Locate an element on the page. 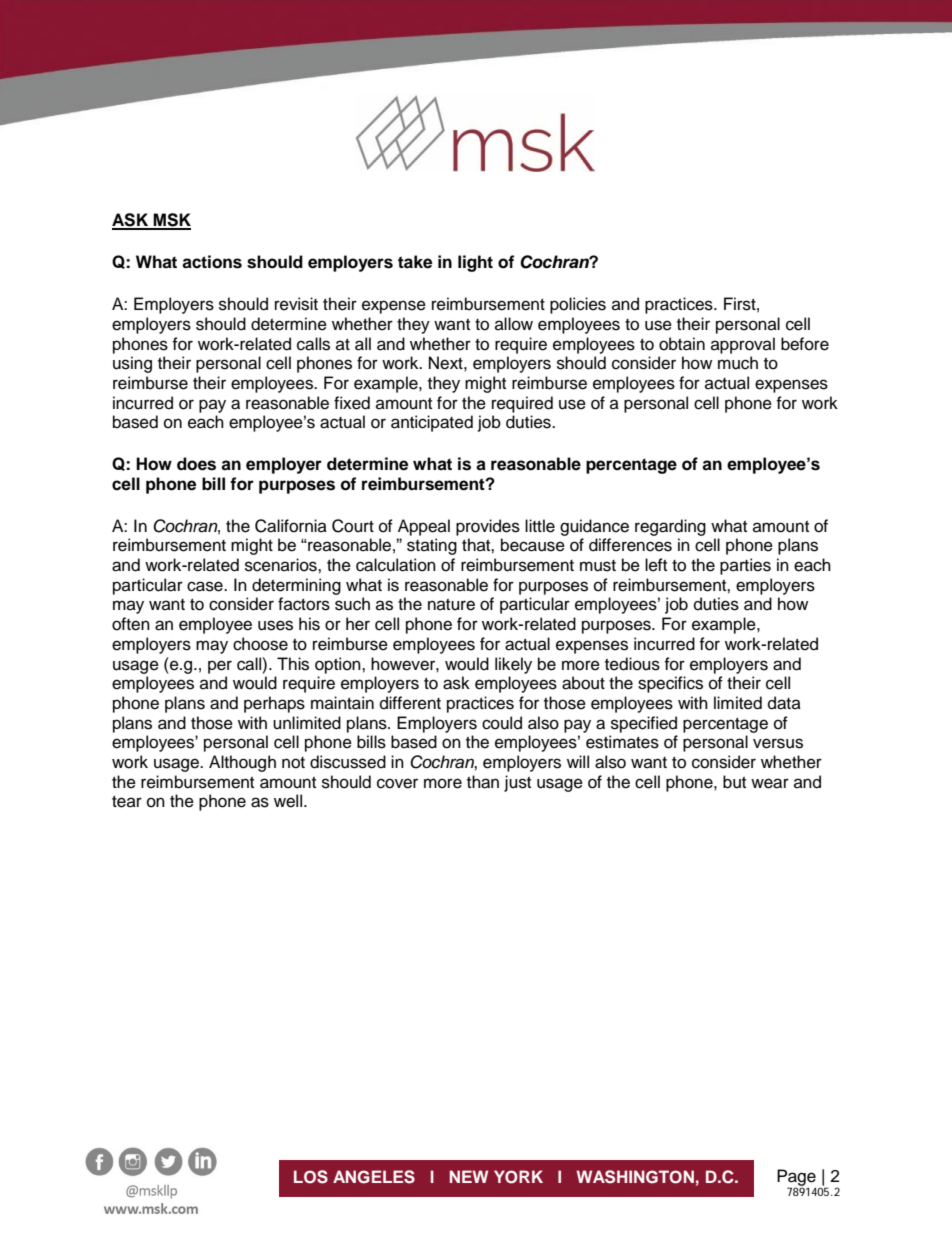 This page has width=952, height=1233. light is located at coordinates (475, 263).
